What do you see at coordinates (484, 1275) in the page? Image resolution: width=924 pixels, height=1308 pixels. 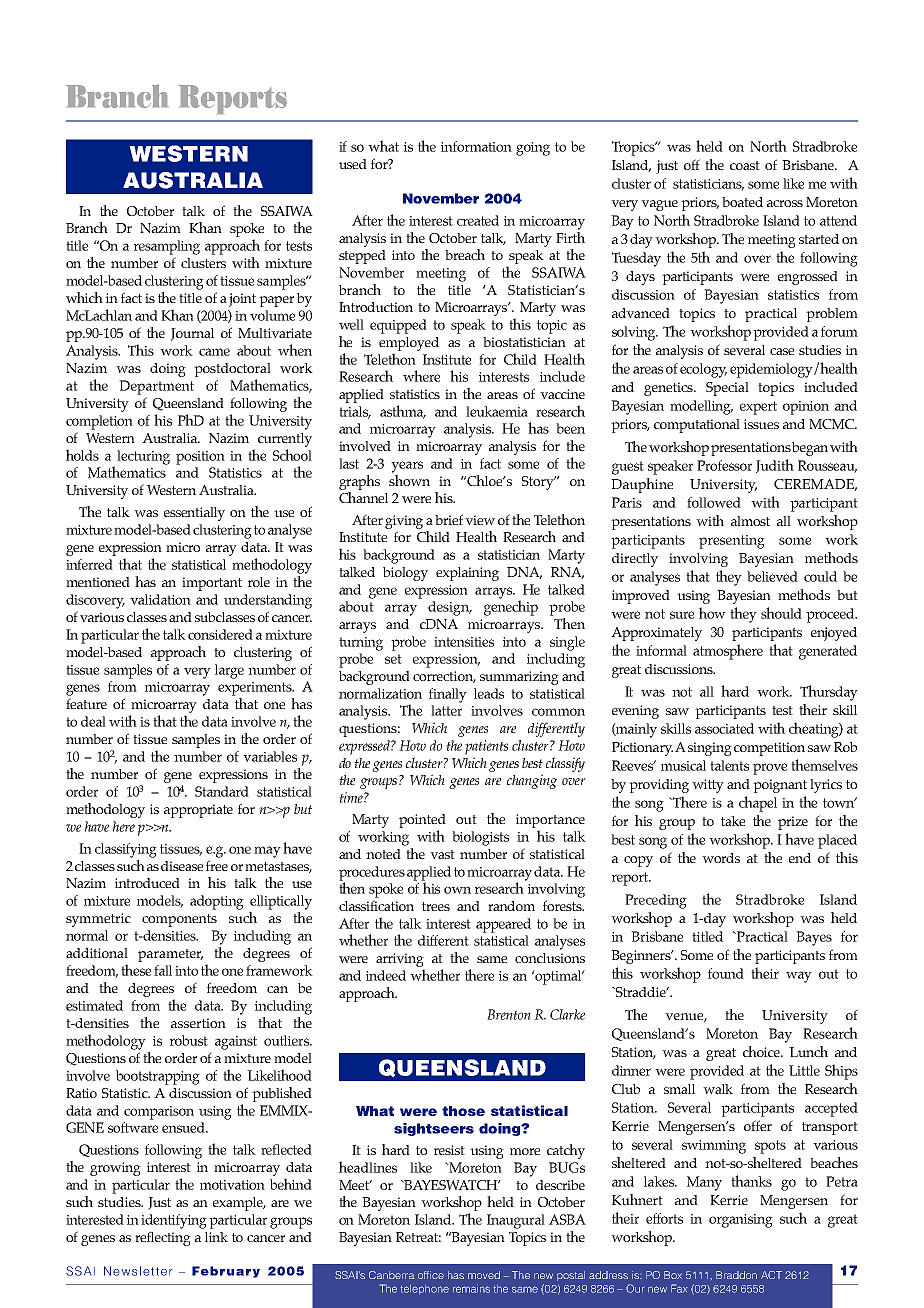 I see `moved` at bounding box center [484, 1275].
